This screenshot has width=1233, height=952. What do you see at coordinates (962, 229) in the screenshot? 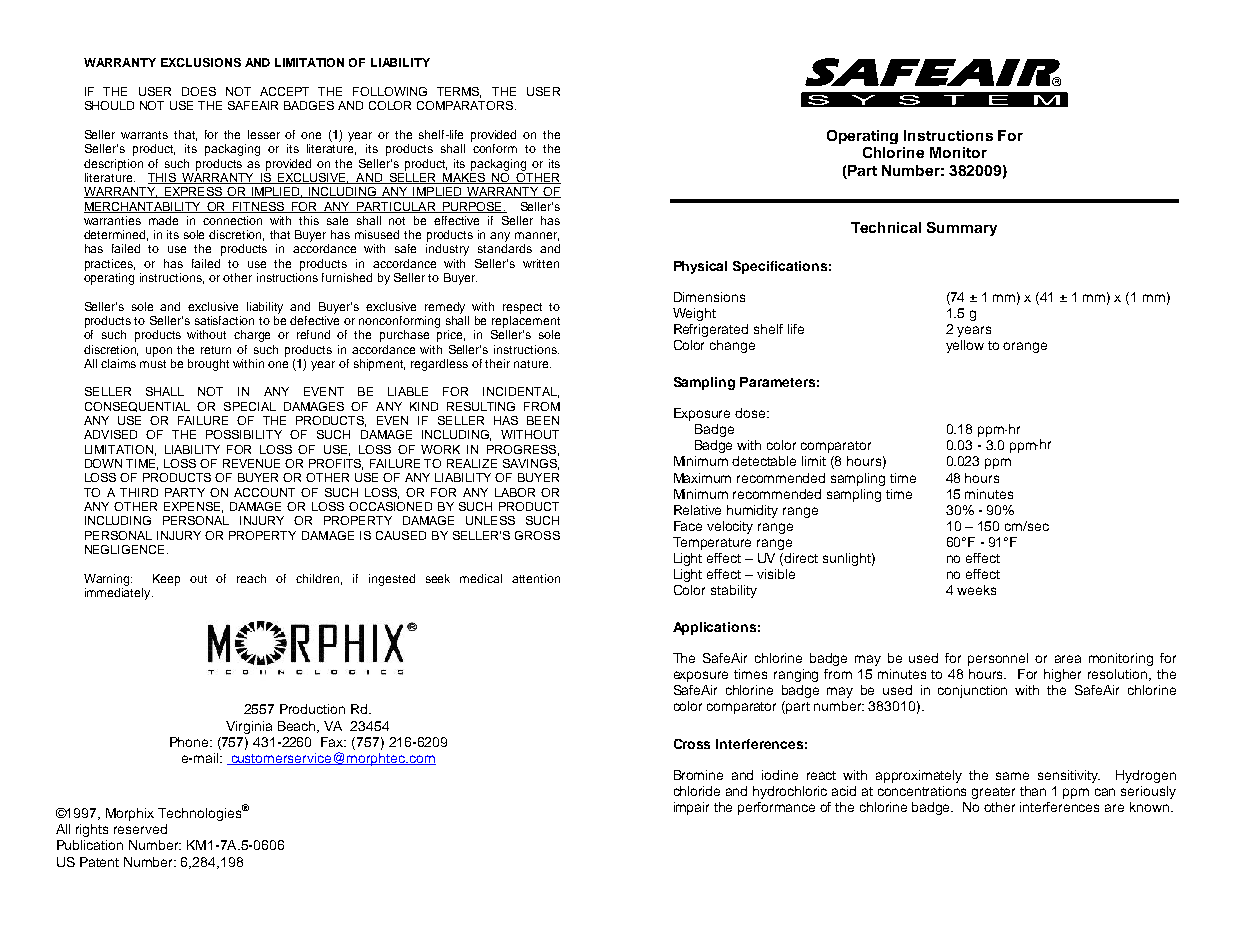
I see `Summary` at bounding box center [962, 229].
